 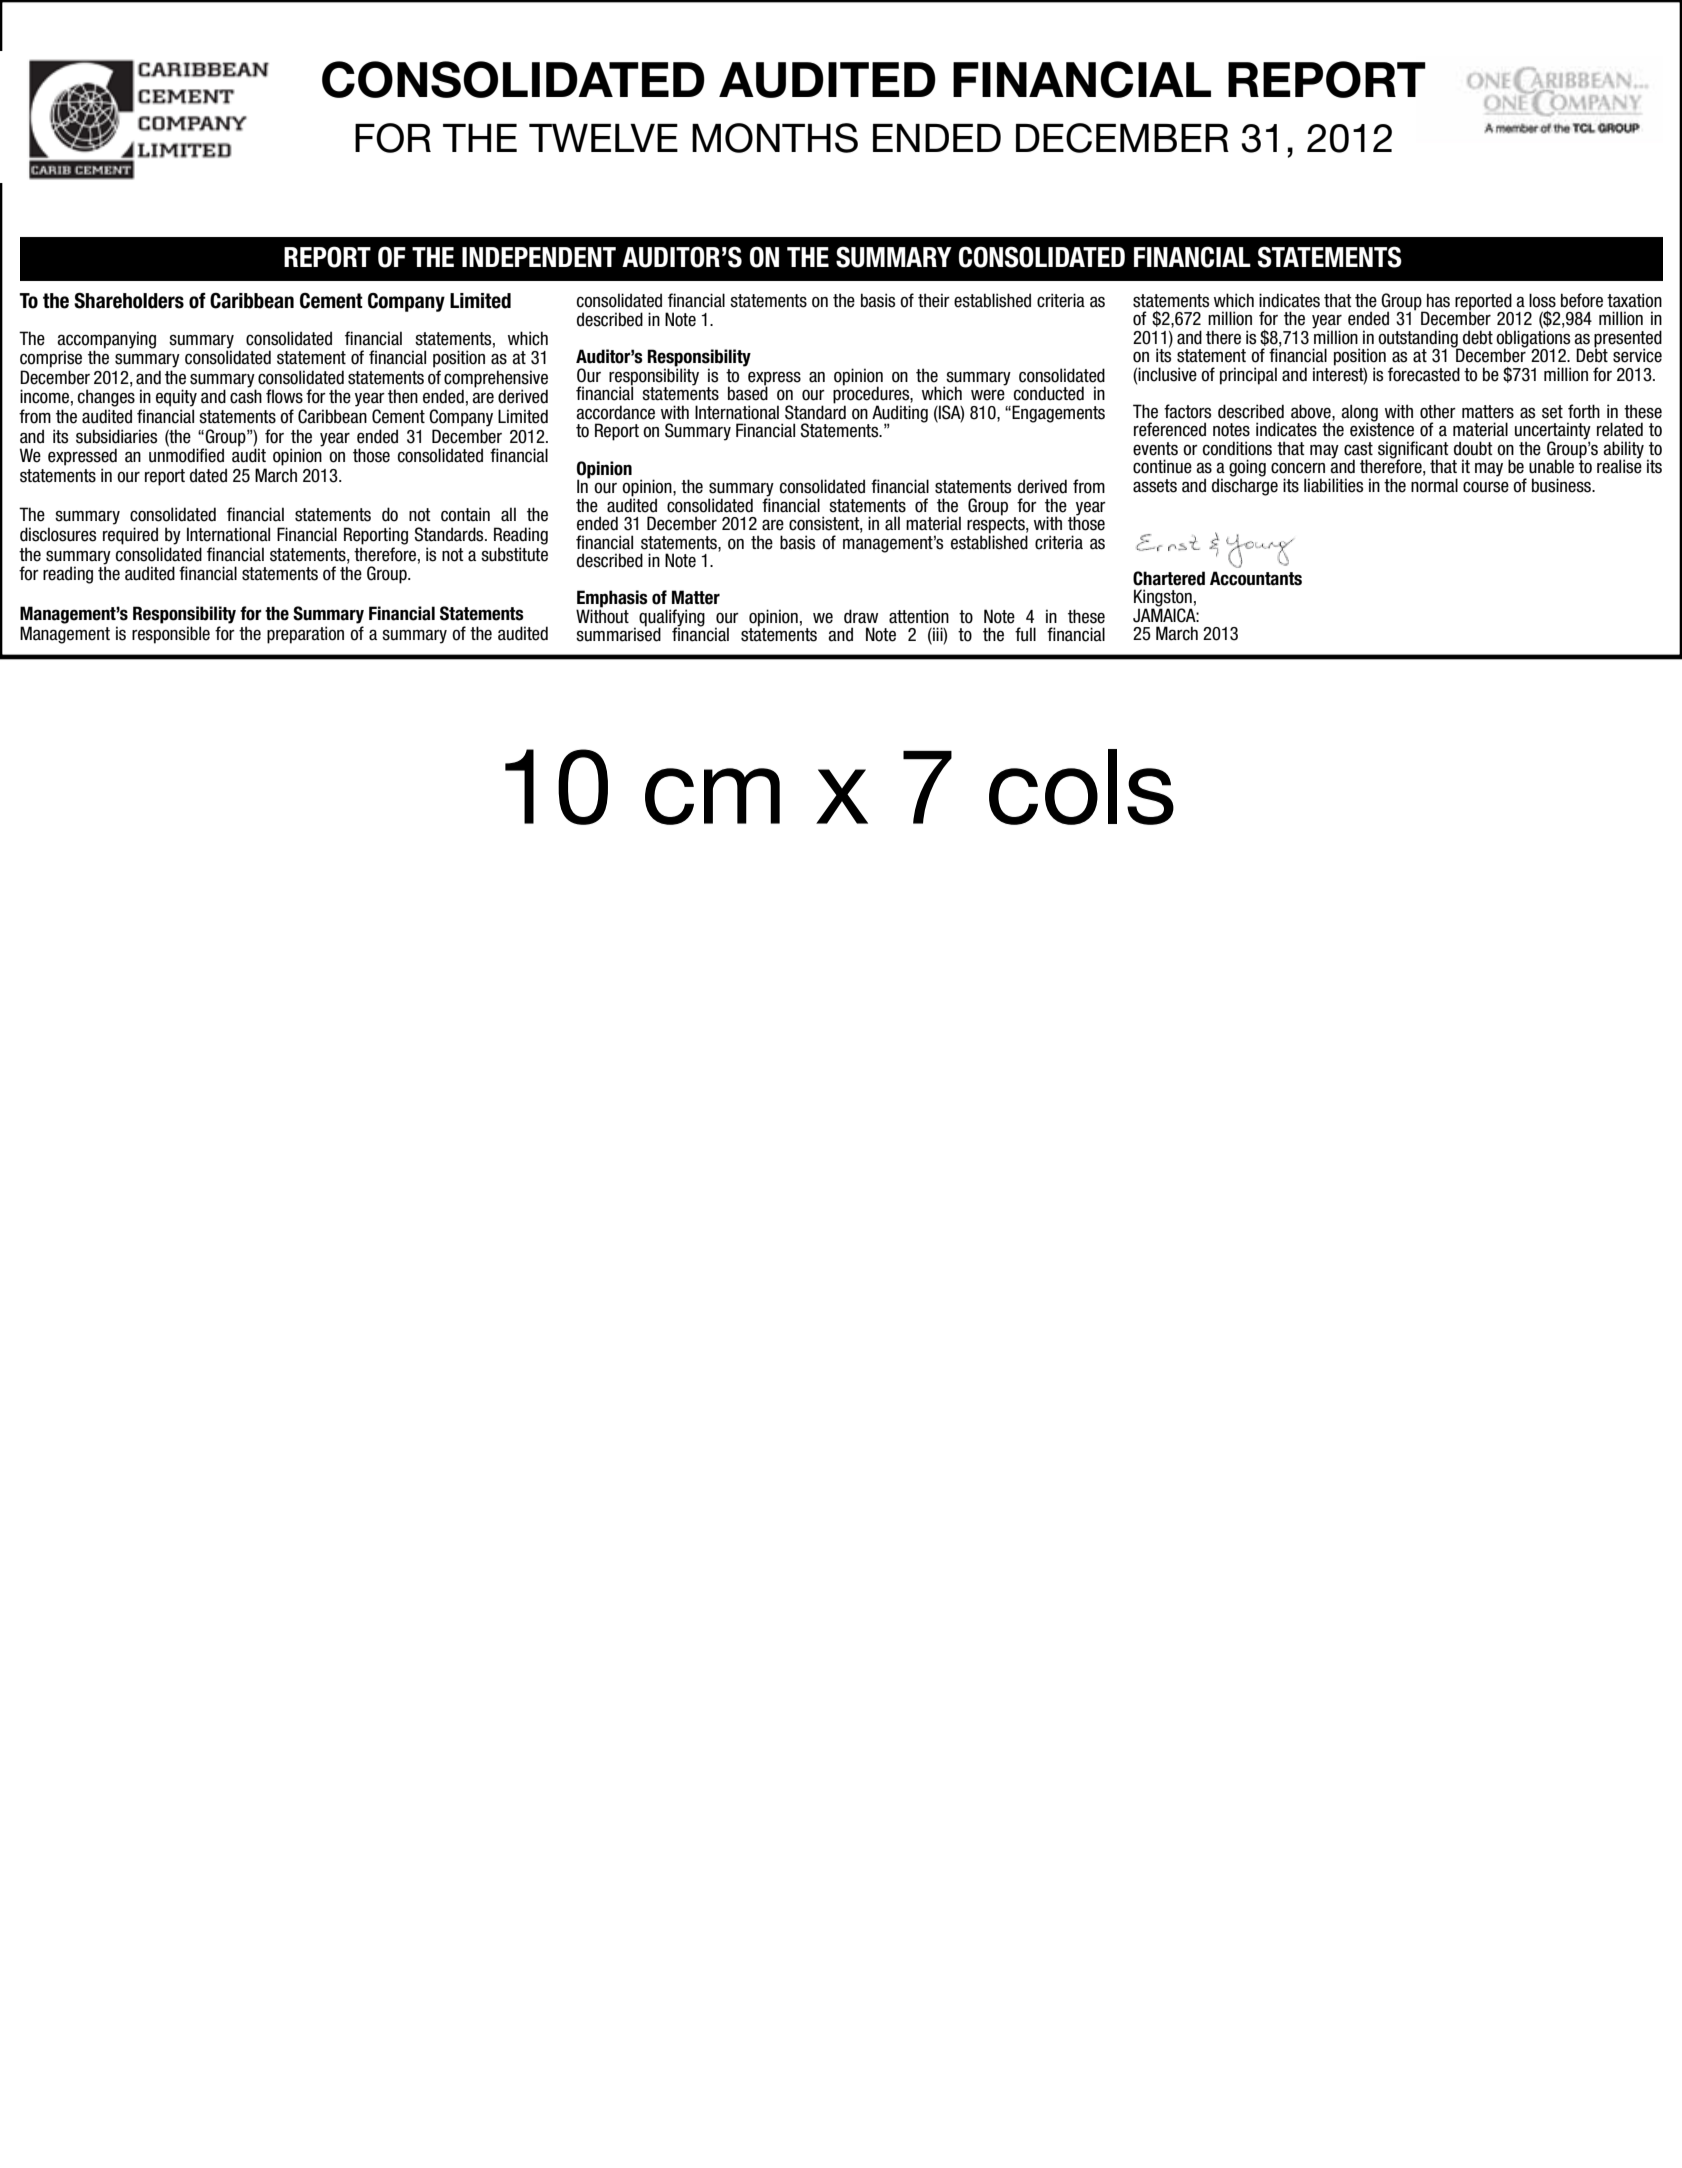 What do you see at coordinates (1256, 578) in the page?
I see `Accountants` at bounding box center [1256, 578].
